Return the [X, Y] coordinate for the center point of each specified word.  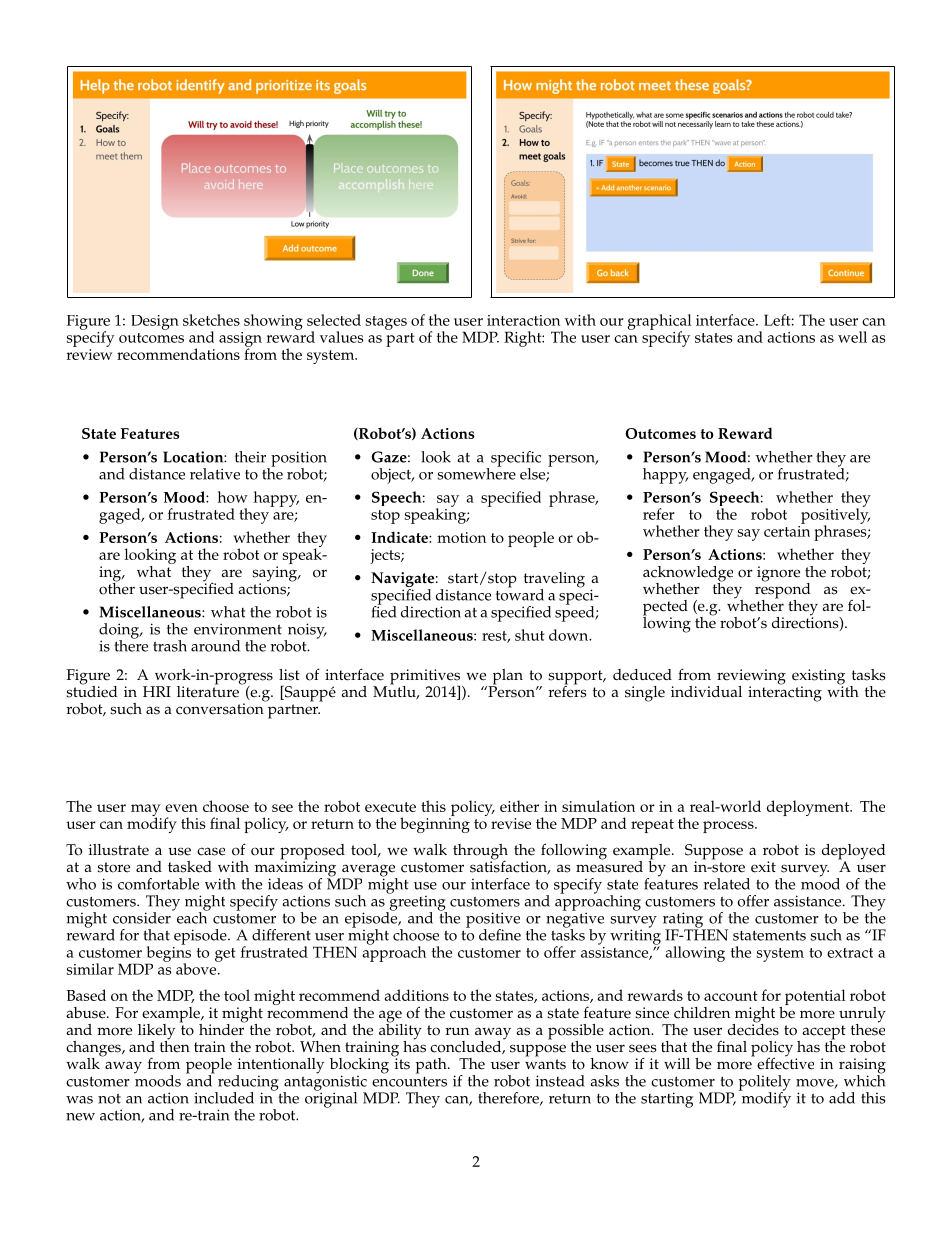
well [852, 337]
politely [765, 1084]
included [224, 1098]
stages [386, 323]
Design [155, 322]
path [432, 1066]
